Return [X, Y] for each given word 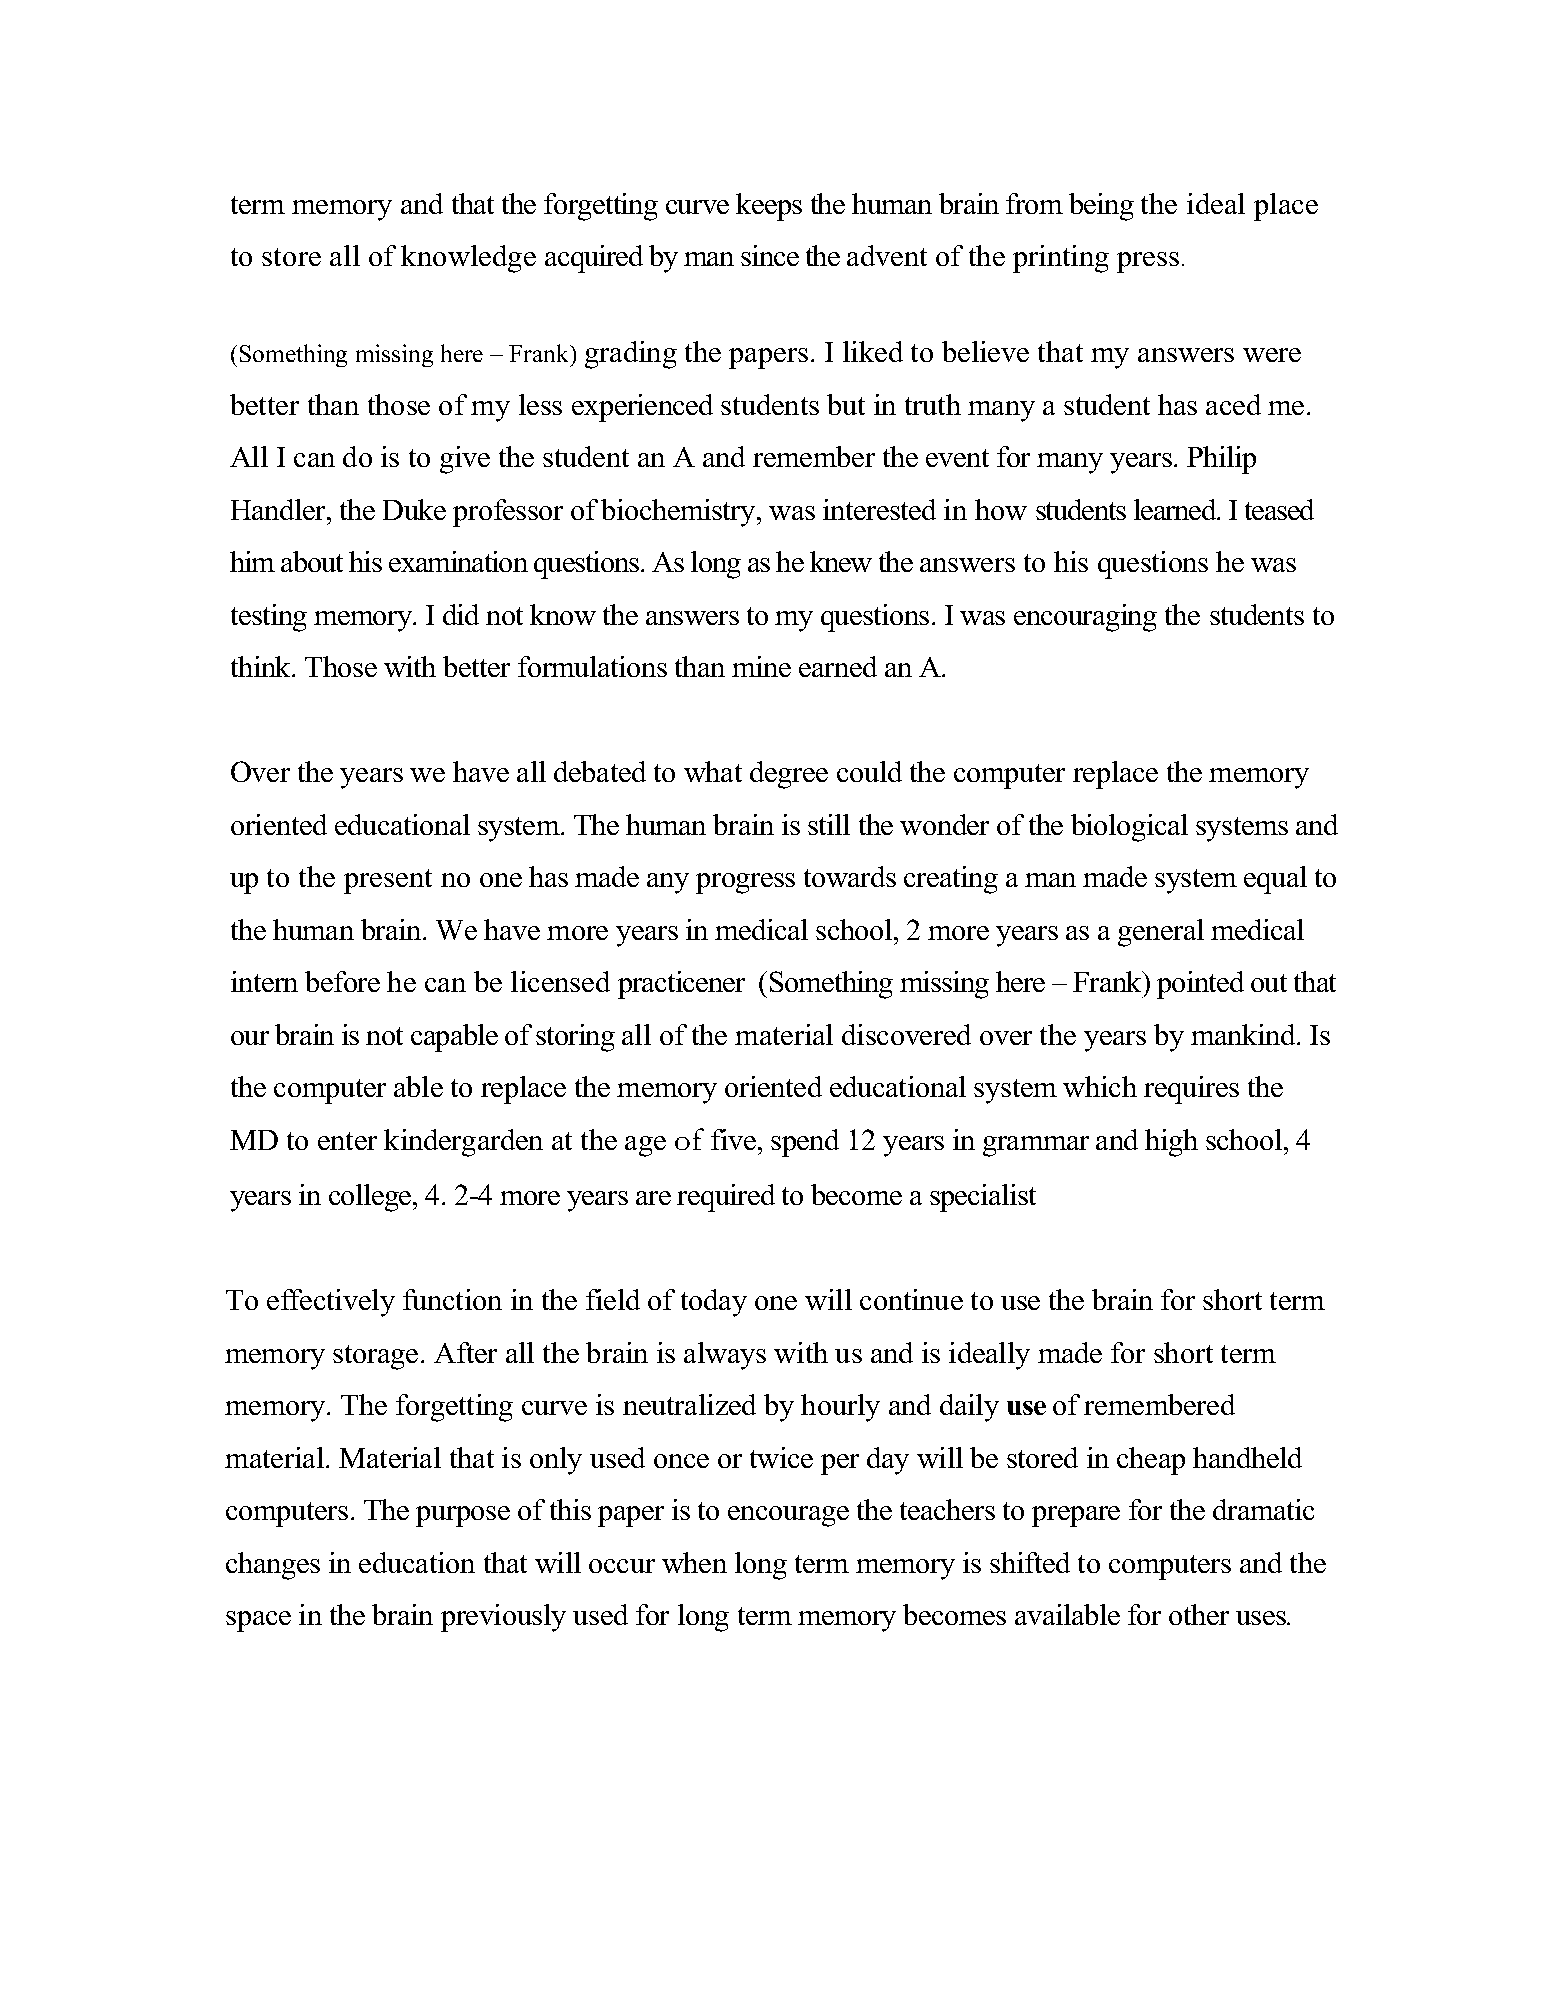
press [1148, 262]
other [1199, 1614]
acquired [594, 259]
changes [273, 1566]
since [770, 255]
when [694, 1562]
